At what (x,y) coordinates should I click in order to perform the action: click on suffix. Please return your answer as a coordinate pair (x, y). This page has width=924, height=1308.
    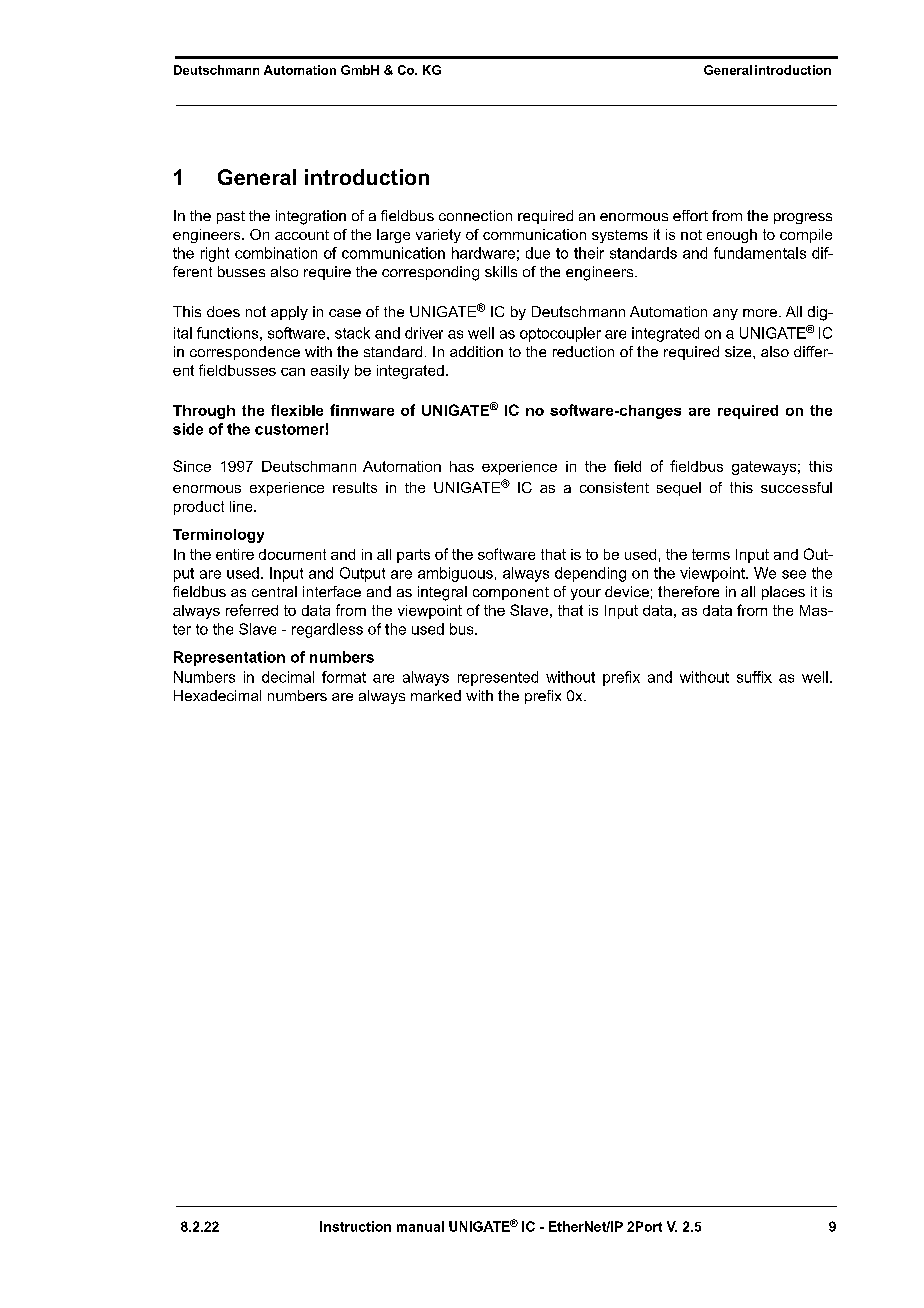
    Looking at the image, I should click on (754, 677).
